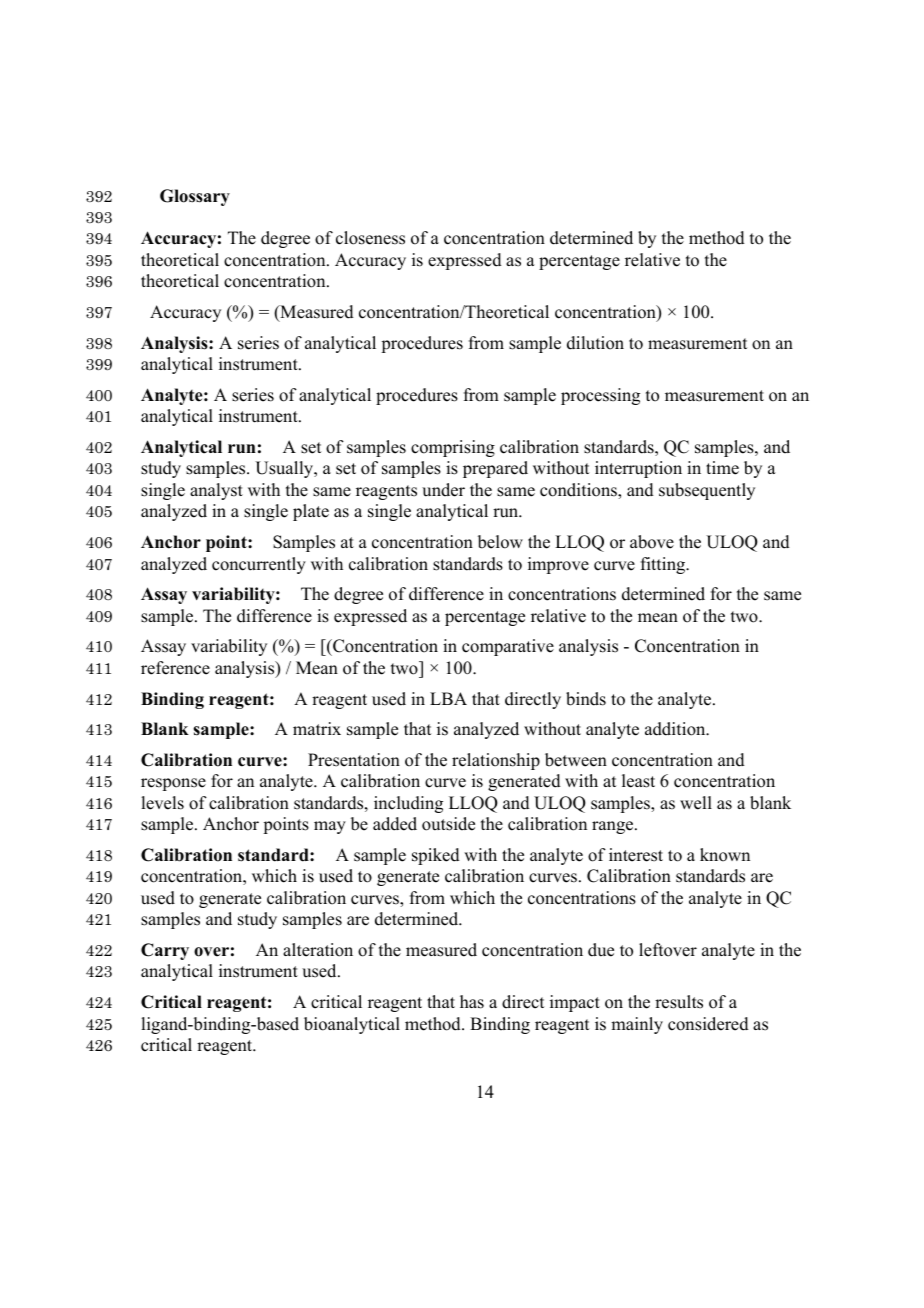 This document has height=1308, width=924. I want to click on Glossary, so click(195, 197).
